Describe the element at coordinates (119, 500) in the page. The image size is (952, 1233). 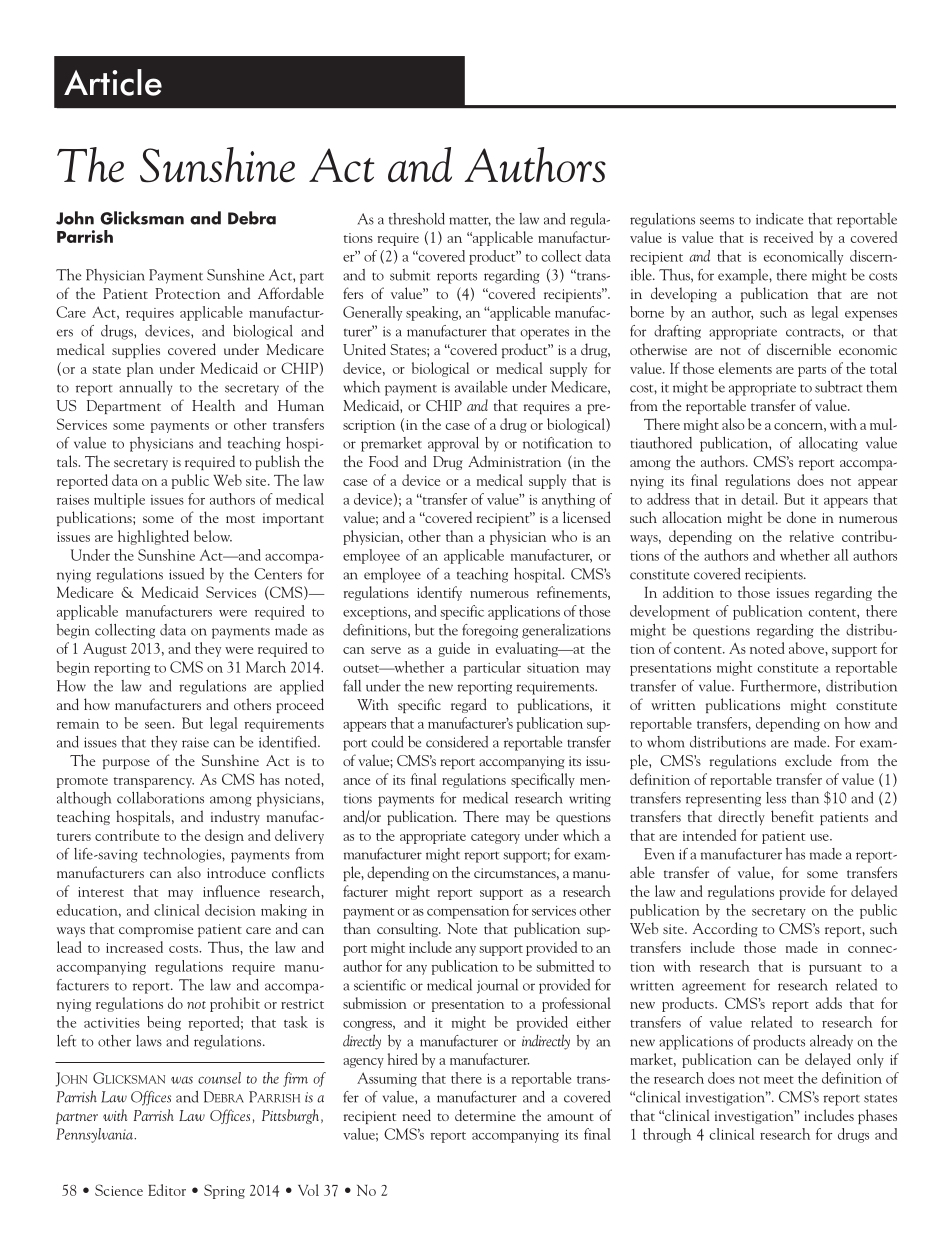
I see `multiple` at that location.
